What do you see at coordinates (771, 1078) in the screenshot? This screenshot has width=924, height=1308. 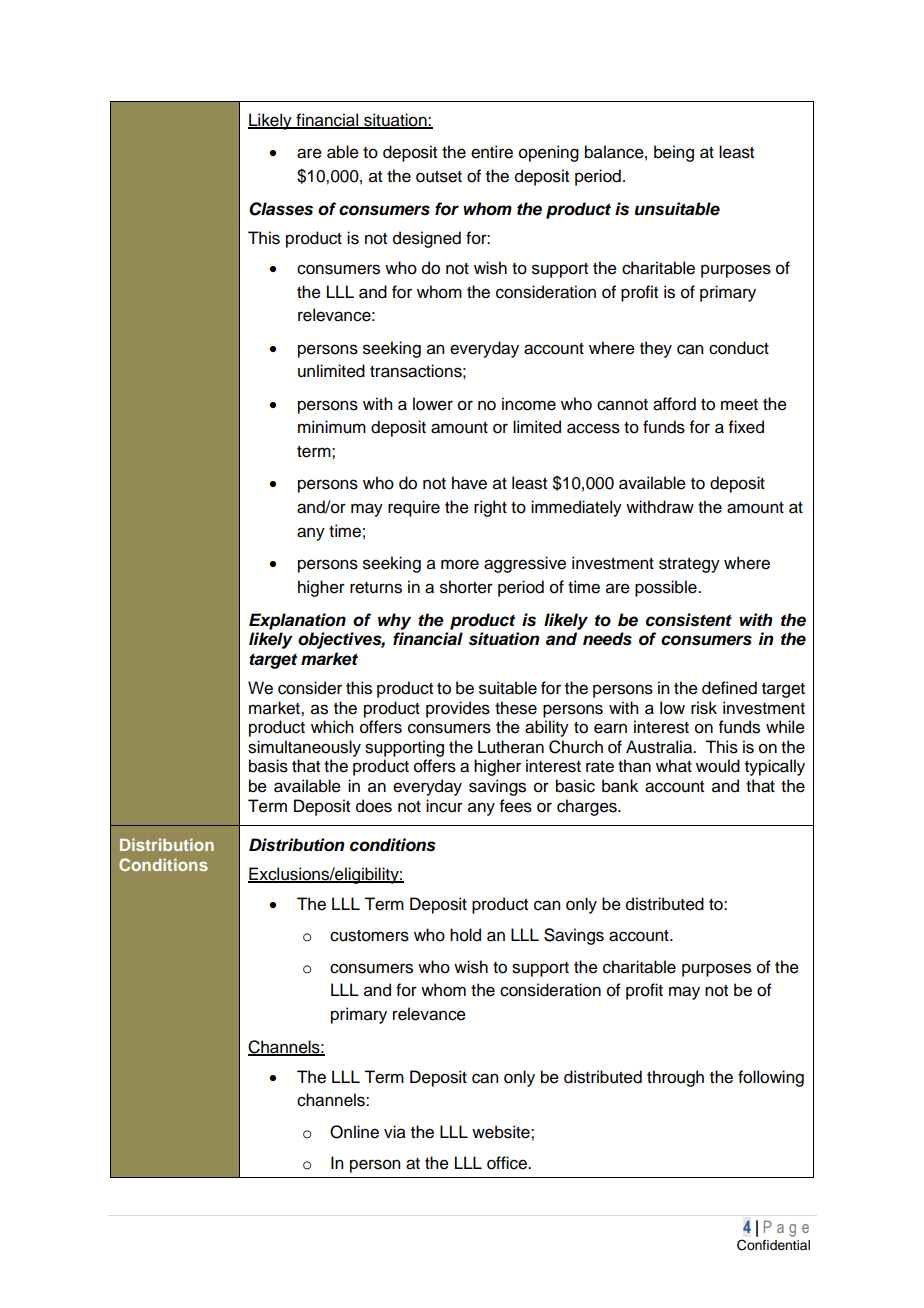 I see `following` at bounding box center [771, 1078].
